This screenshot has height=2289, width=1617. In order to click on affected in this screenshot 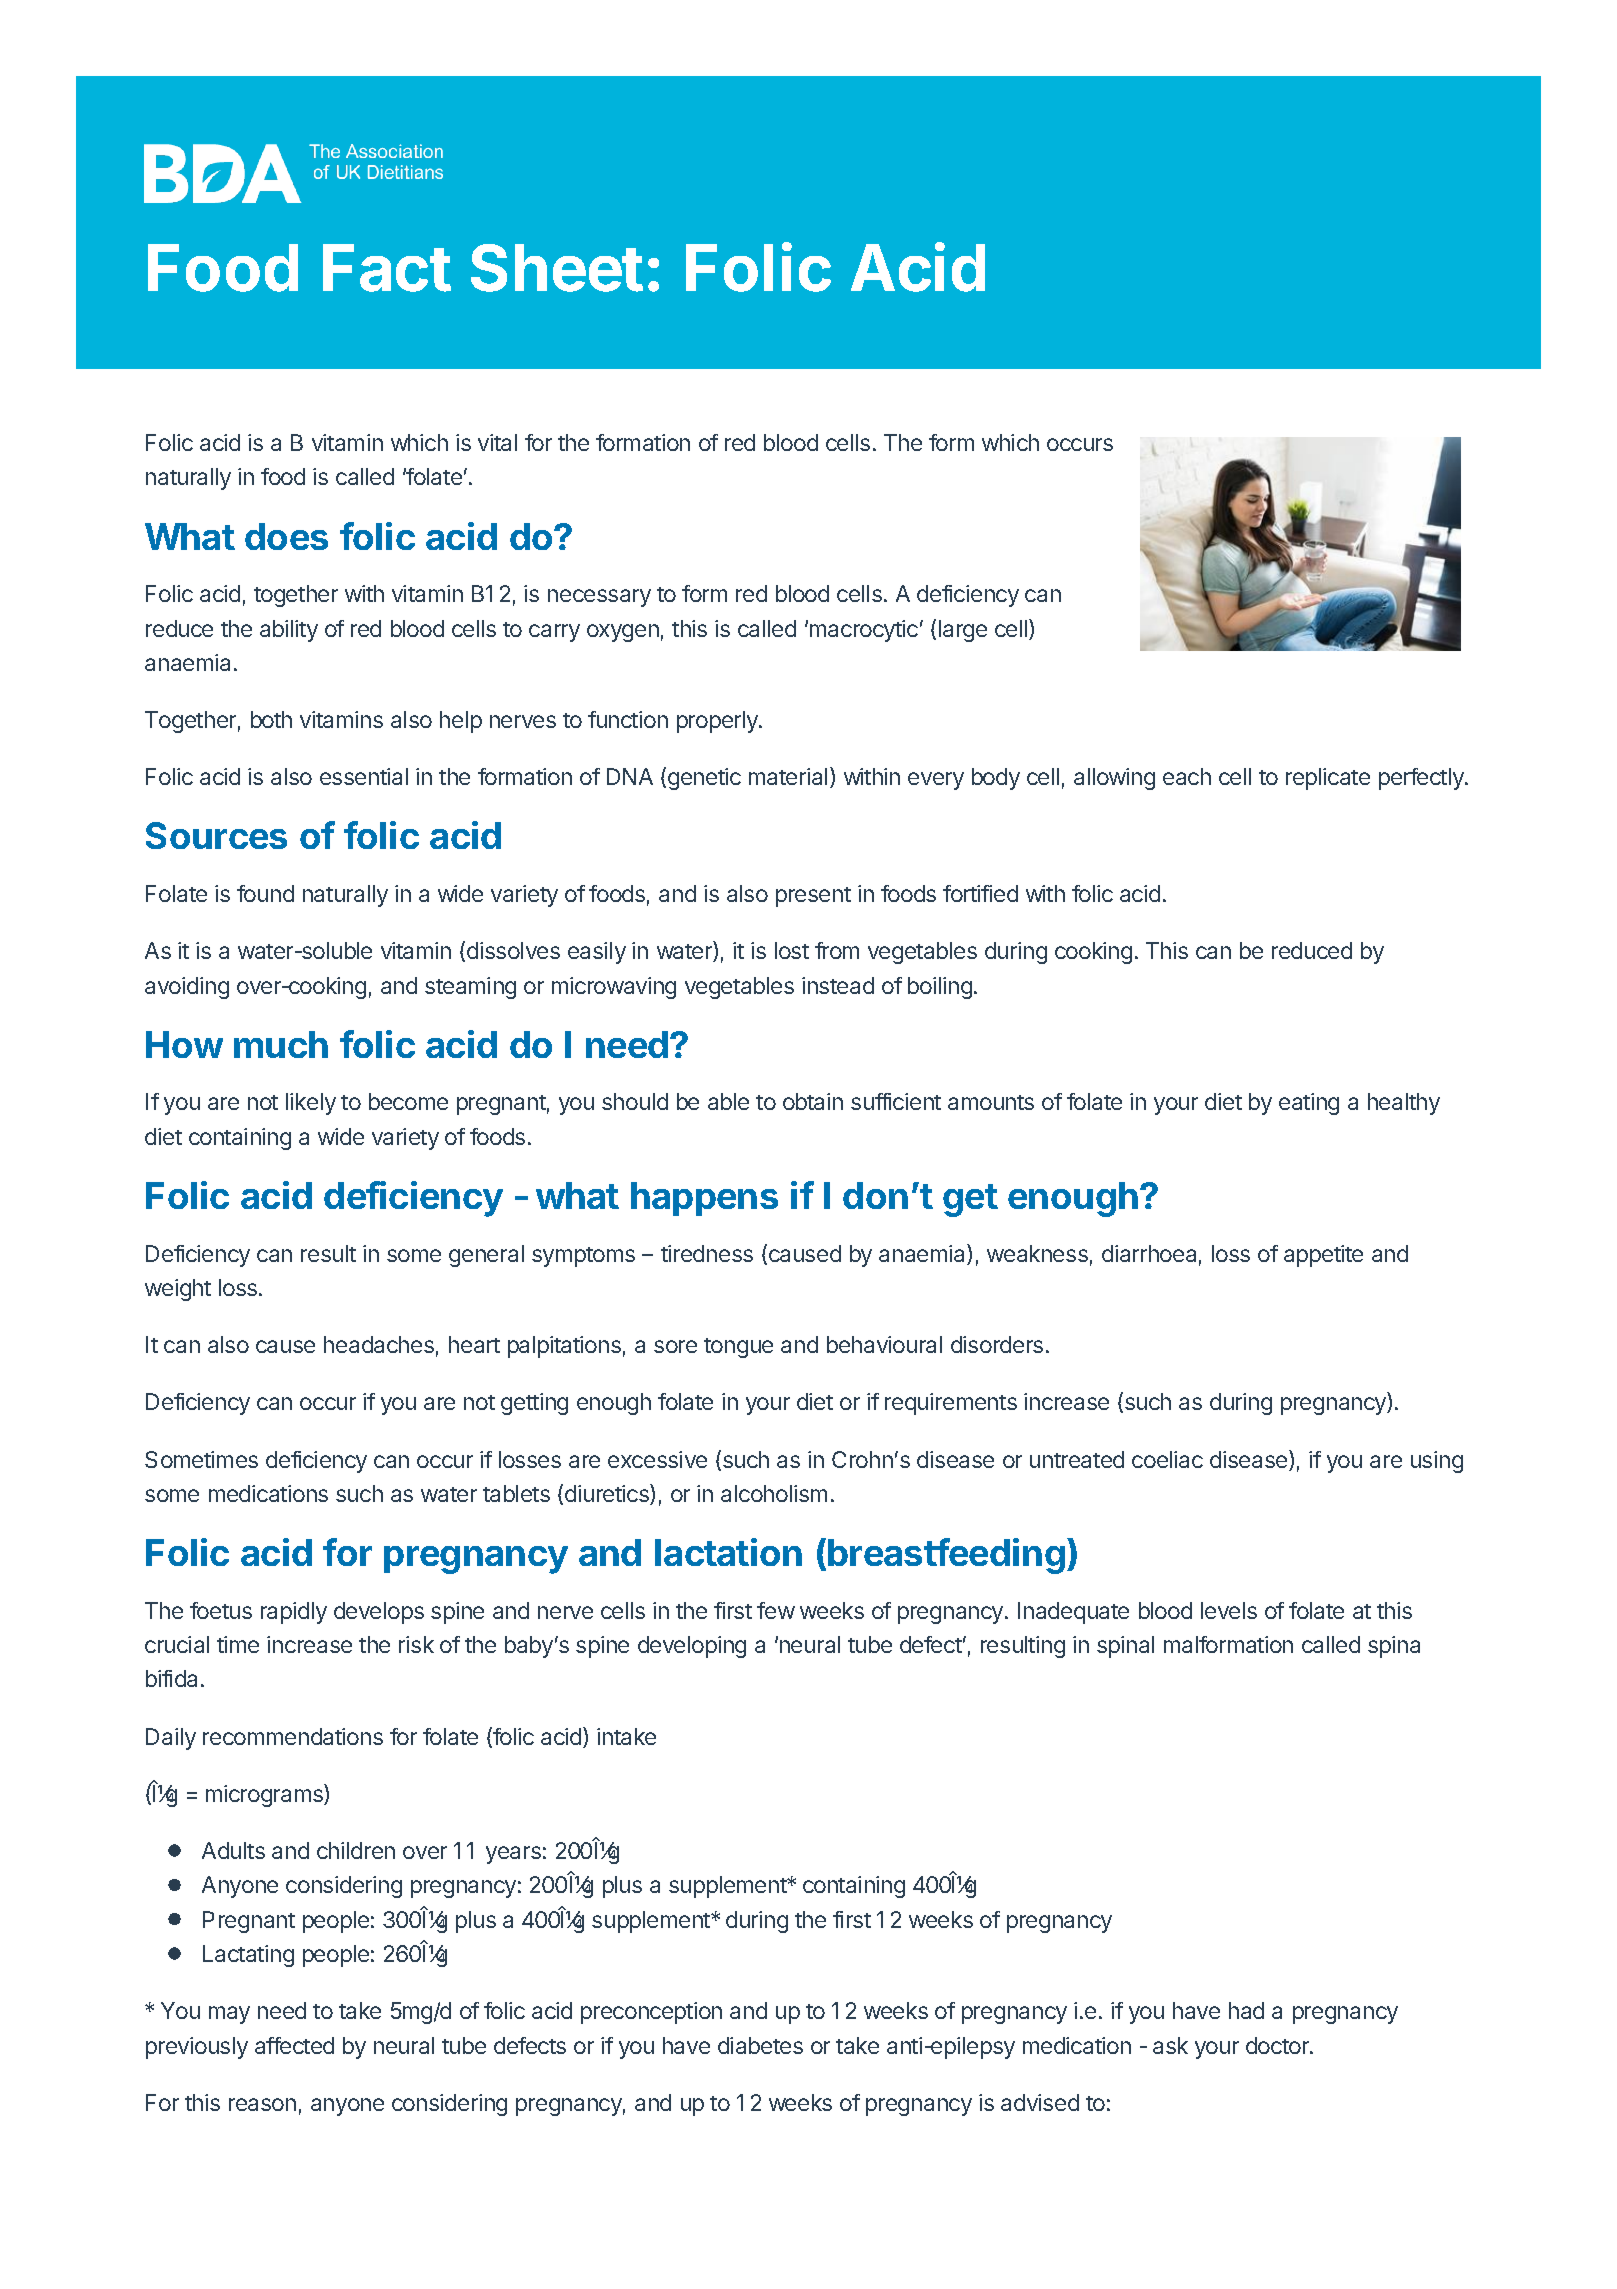, I will do `click(294, 2045)`.
